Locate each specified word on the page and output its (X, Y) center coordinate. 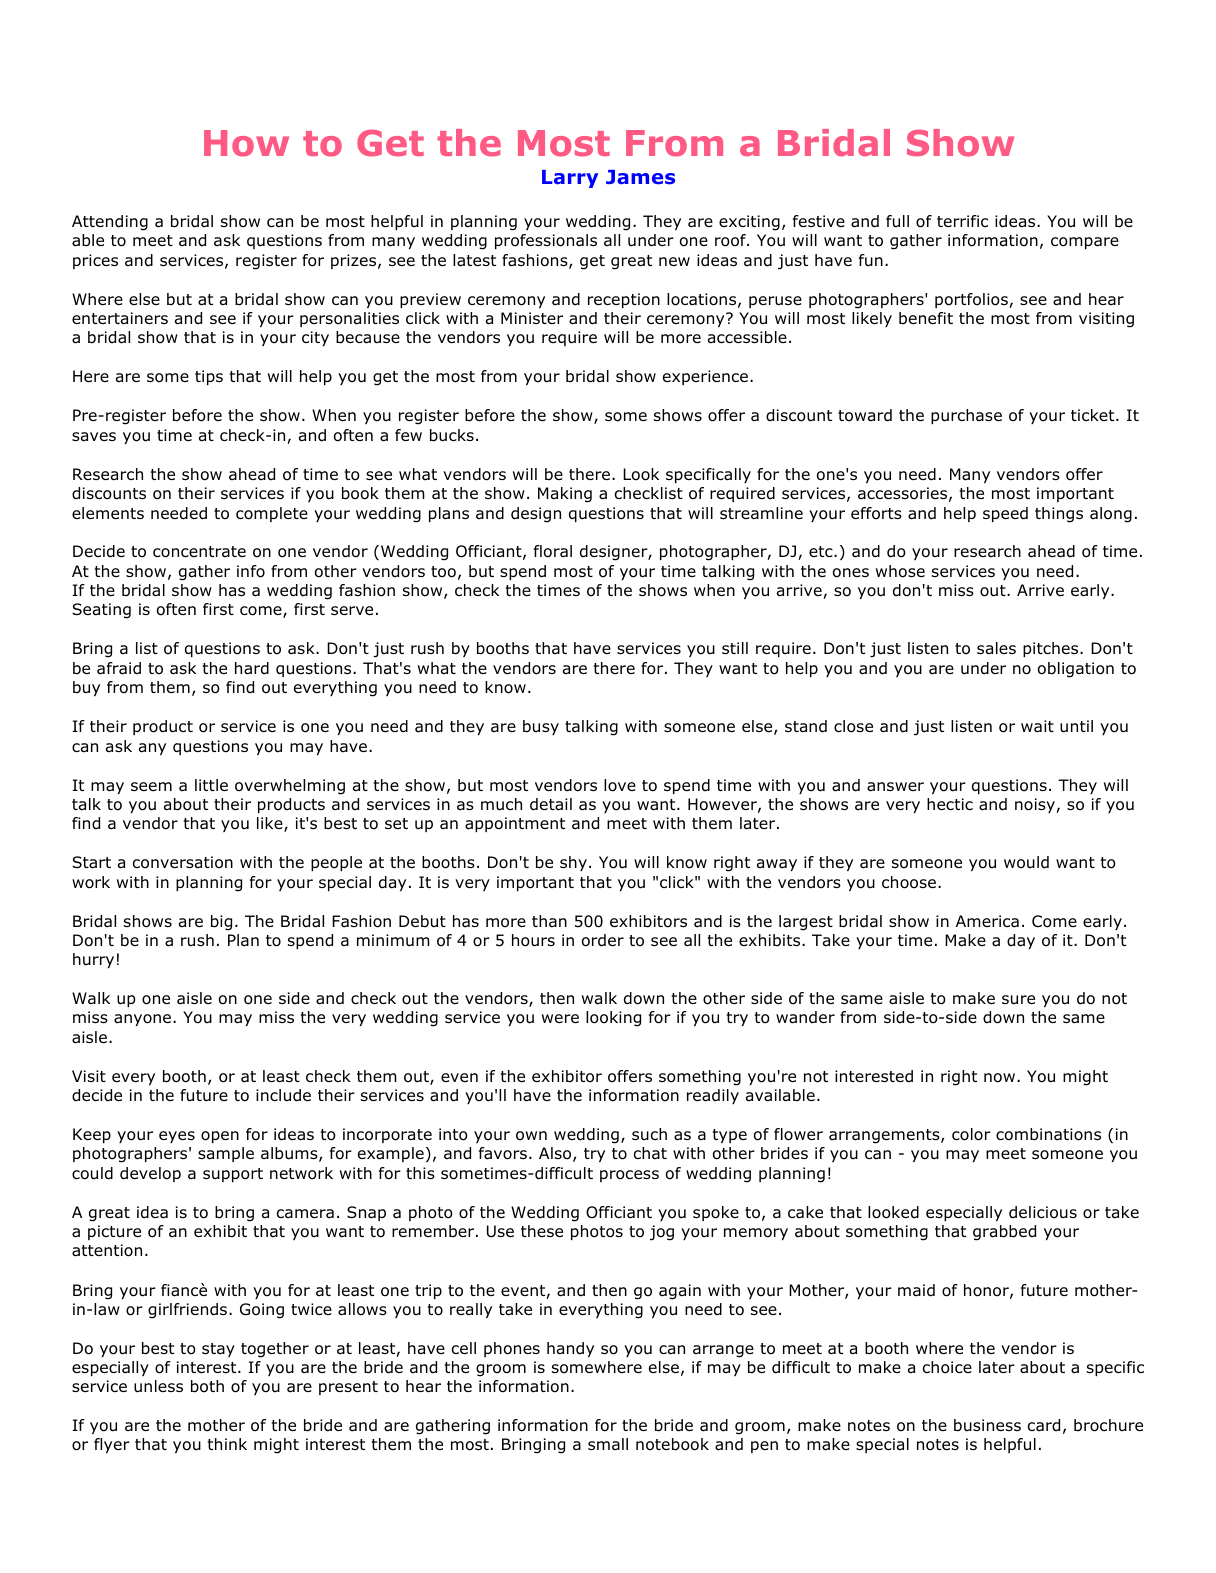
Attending (110, 223)
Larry (570, 179)
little (211, 785)
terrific (962, 221)
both (207, 1386)
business (987, 1425)
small (608, 1444)
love (620, 785)
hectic (950, 804)
